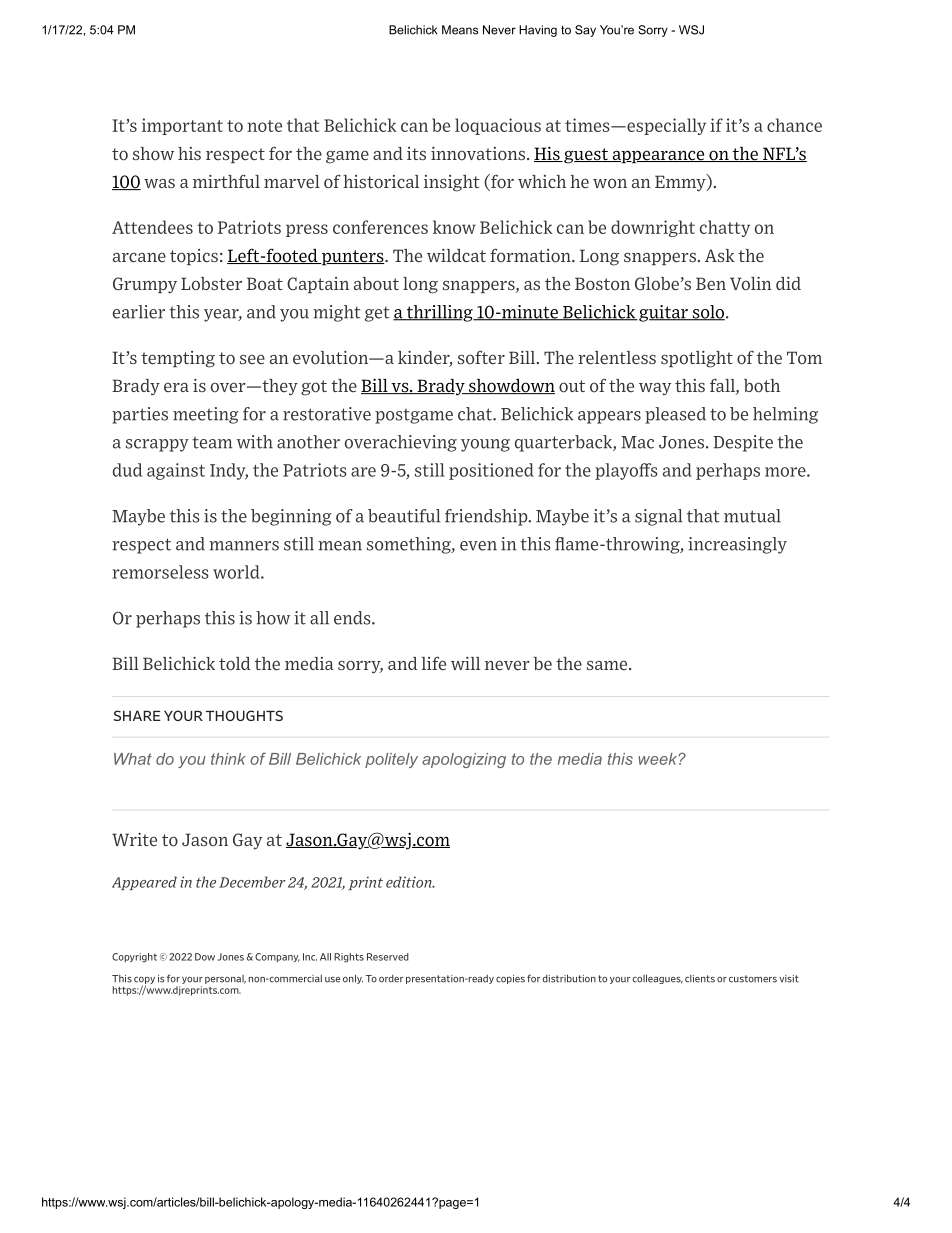 The height and width of the screenshot is (1233, 952). I want to click on will, so click(465, 663).
